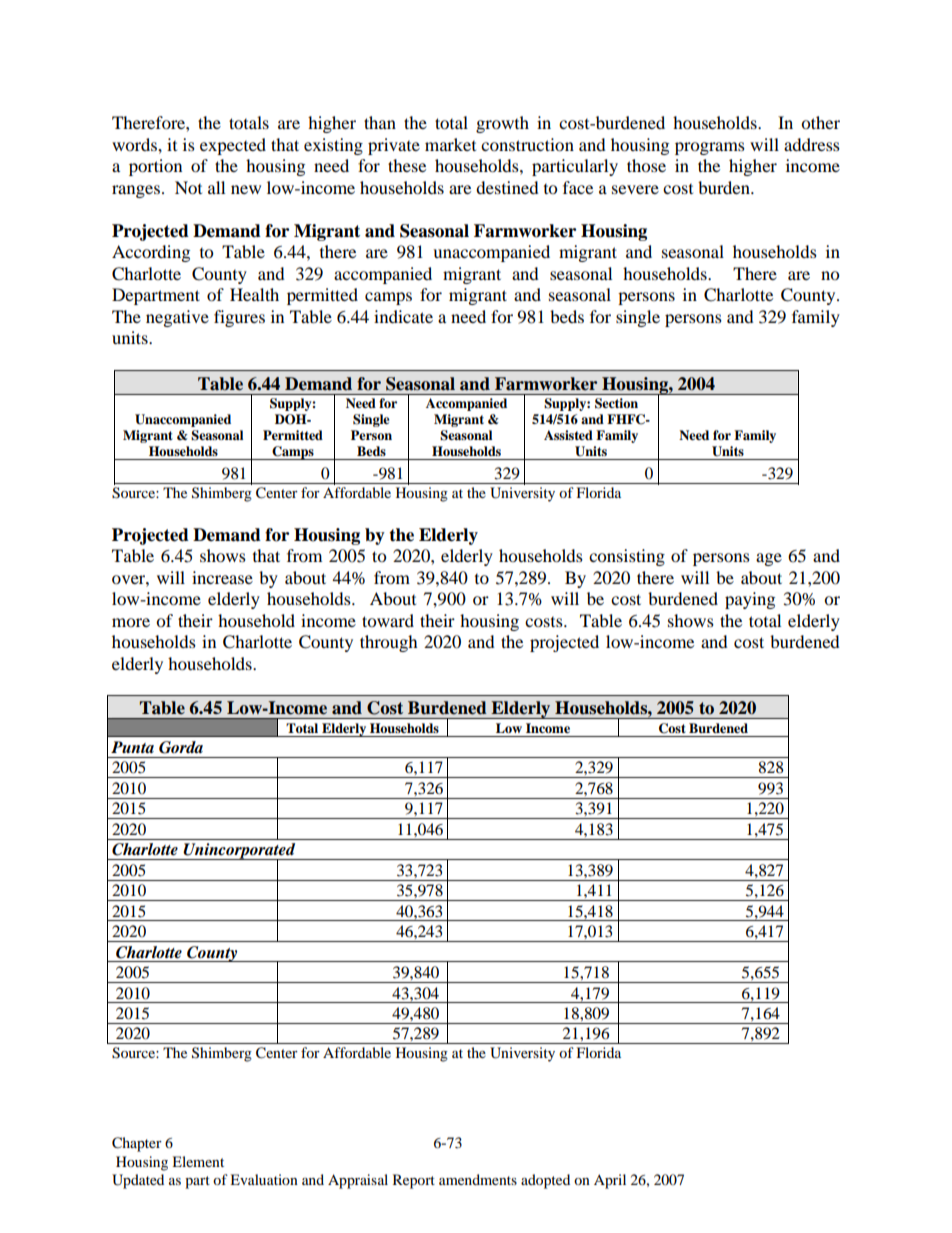 The height and width of the screenshot is (1233, 952). Describe the element at coordinates (478, 1179) in the screenshot. I see `amendments` at that location.
